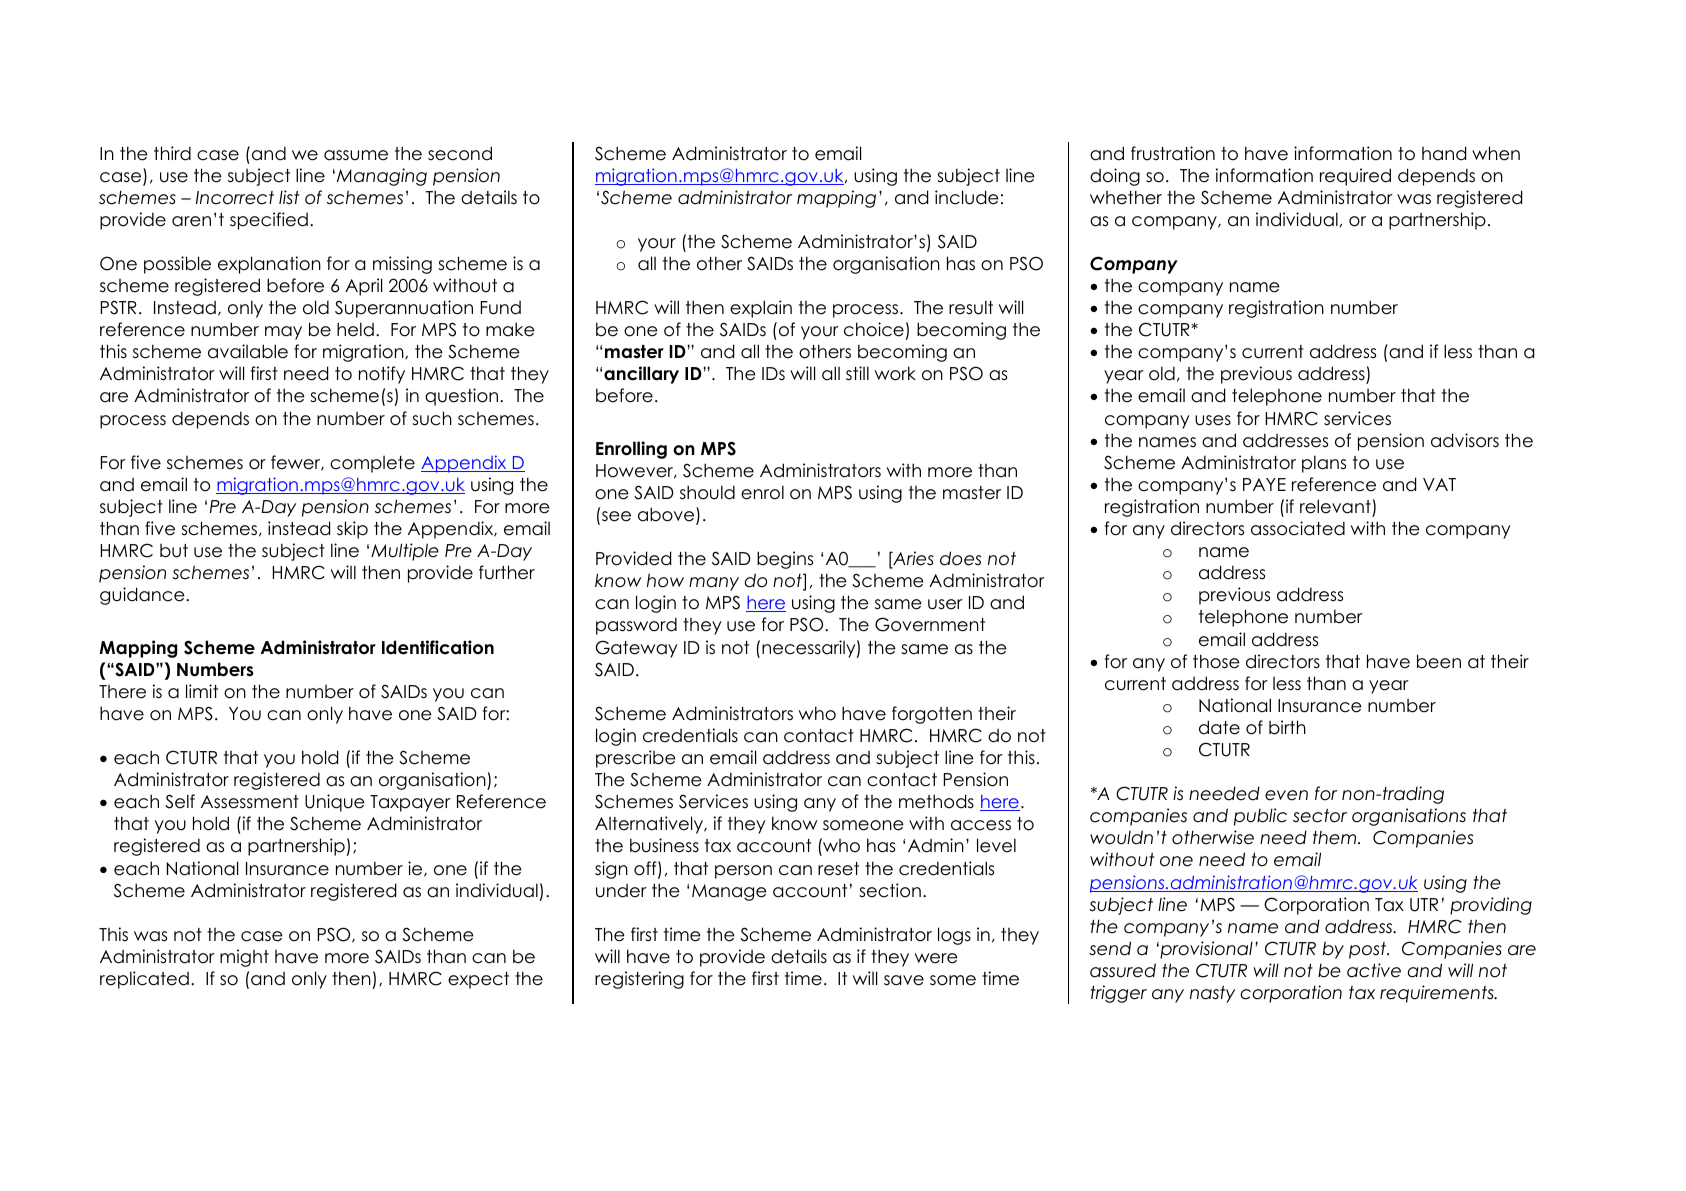 The height and width of the screenshot is (1191, 1686). Describe the element at coordinates (438, 647) in the screenshot. I see `Identification` at that location.
